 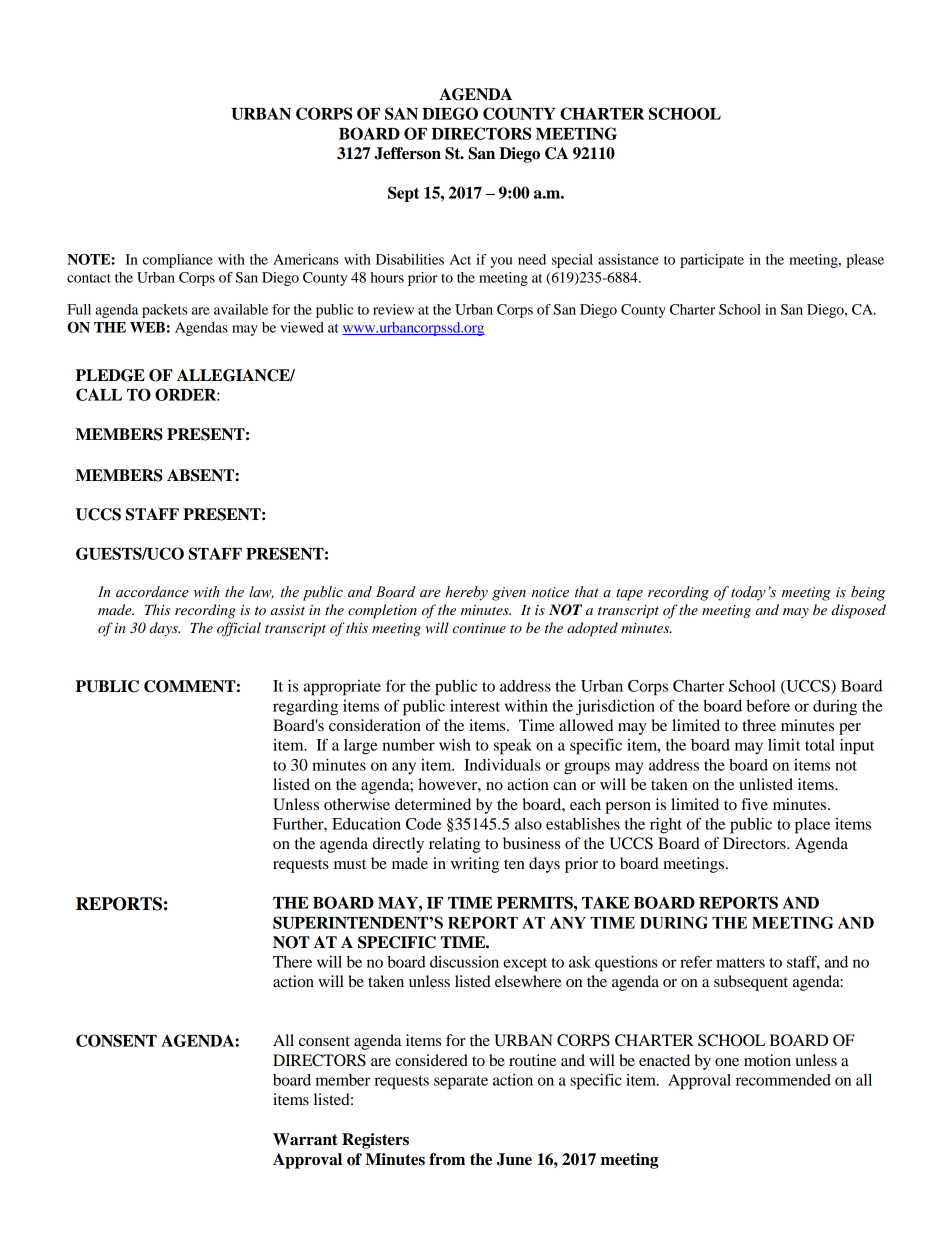 I want to click on five, so click(x=754, y=804).
